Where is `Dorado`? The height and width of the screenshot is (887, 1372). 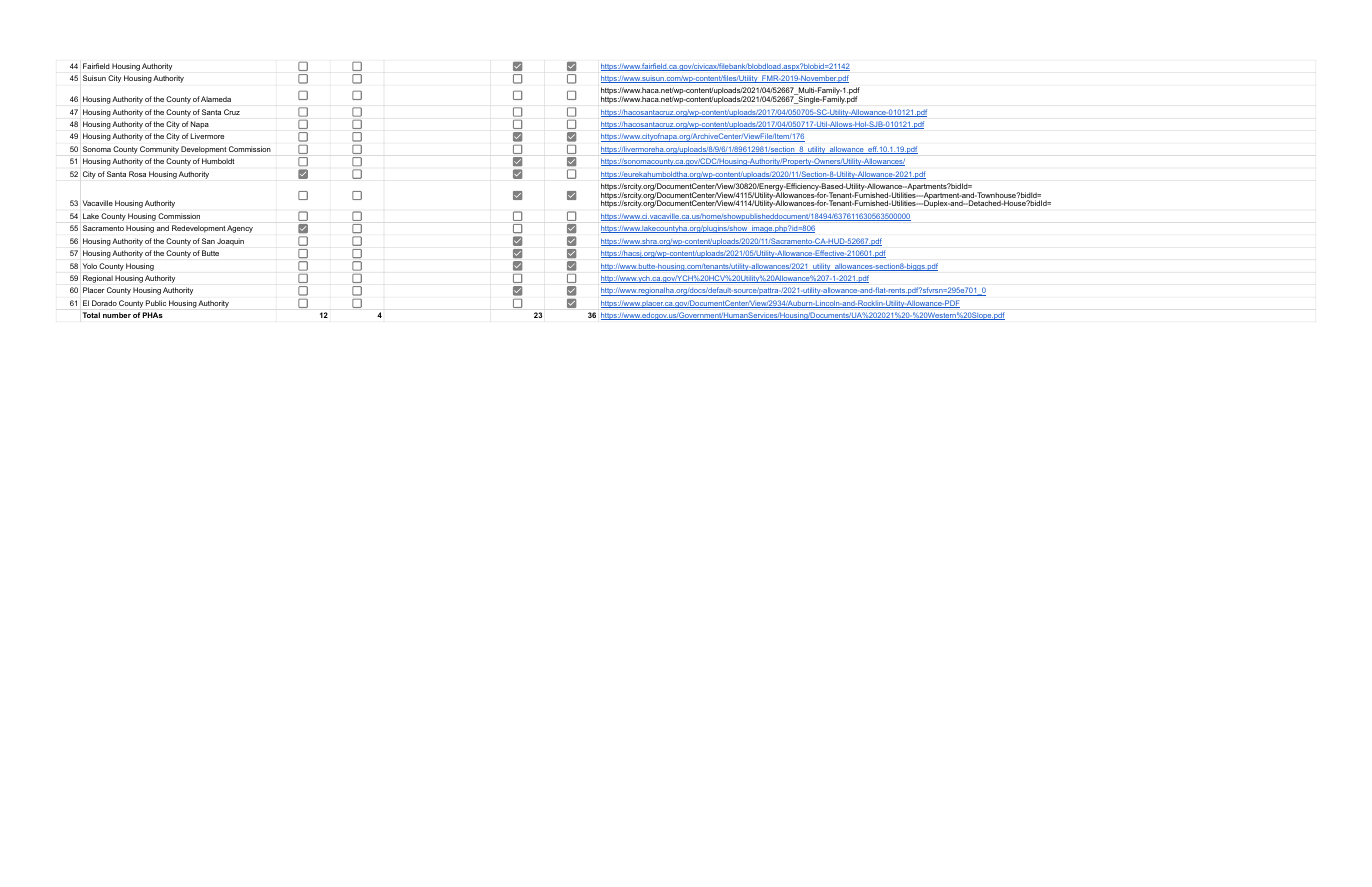 Dorado is located at coordinates (104, 303).
